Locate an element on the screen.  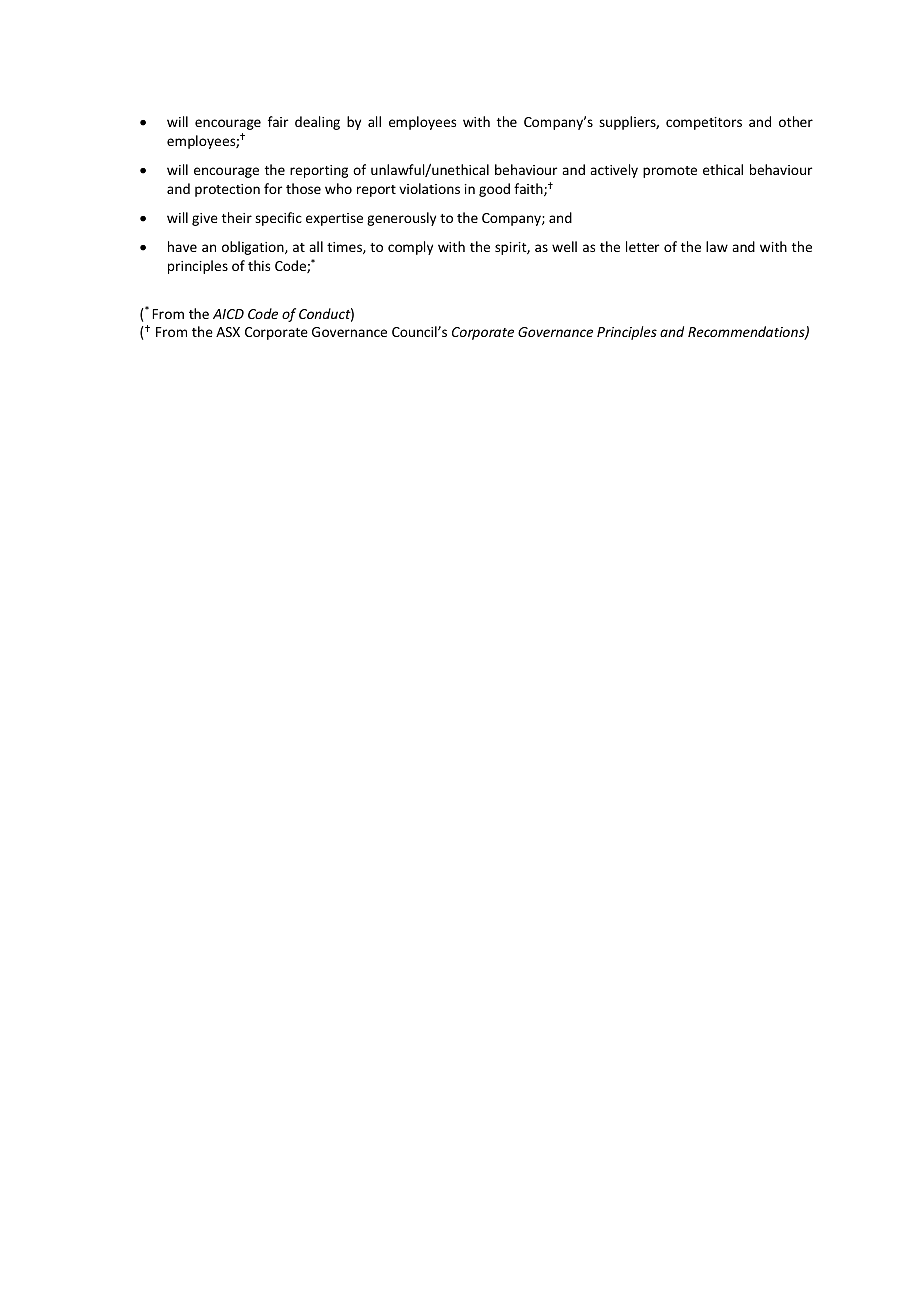
fair is located at coordinates (278, 121).
